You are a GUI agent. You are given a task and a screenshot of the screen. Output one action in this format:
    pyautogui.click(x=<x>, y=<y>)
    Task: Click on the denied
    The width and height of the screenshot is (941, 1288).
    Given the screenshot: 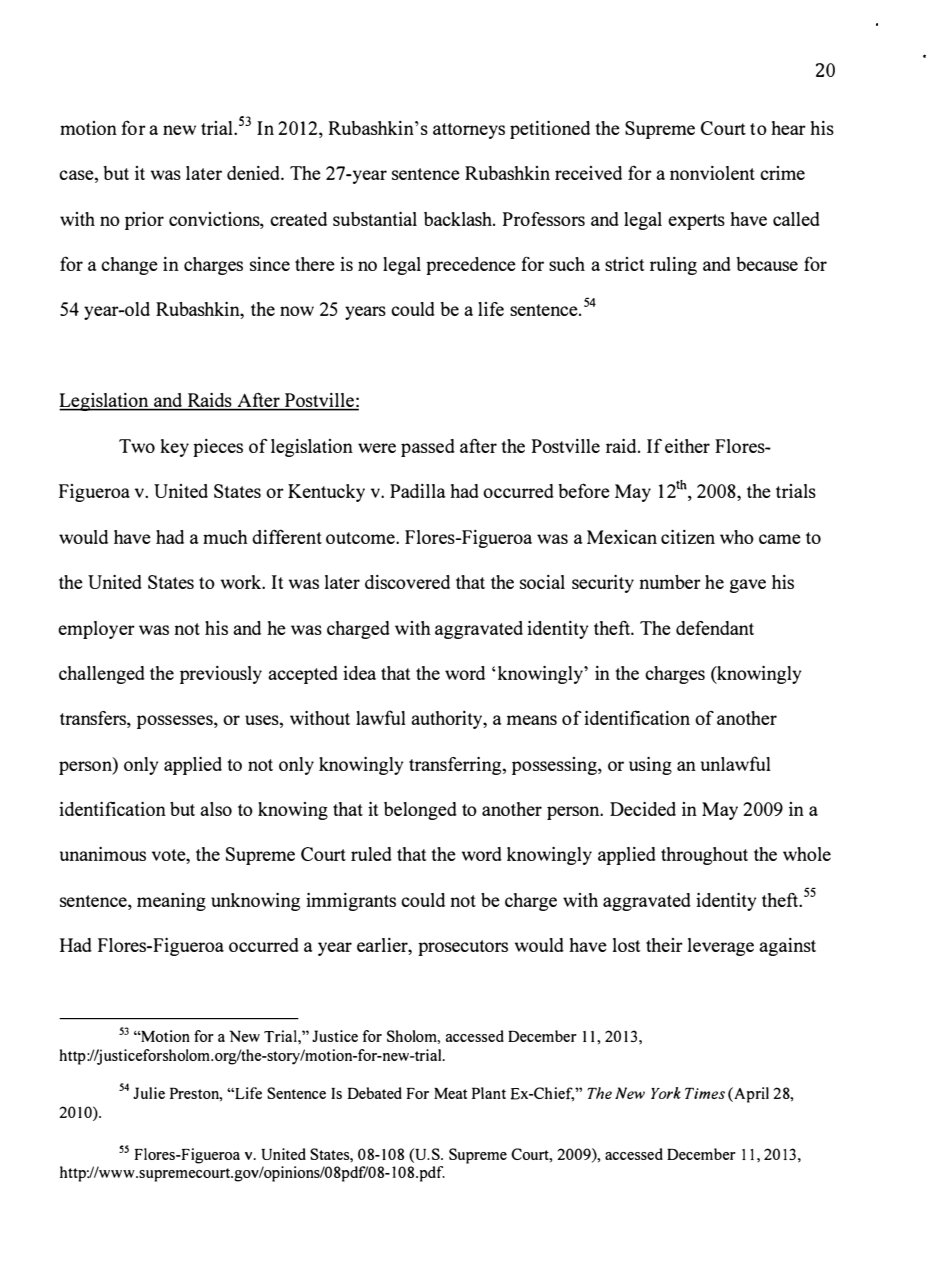 What is the action you would take?
    pyautogui.click(x=254, y=173)
